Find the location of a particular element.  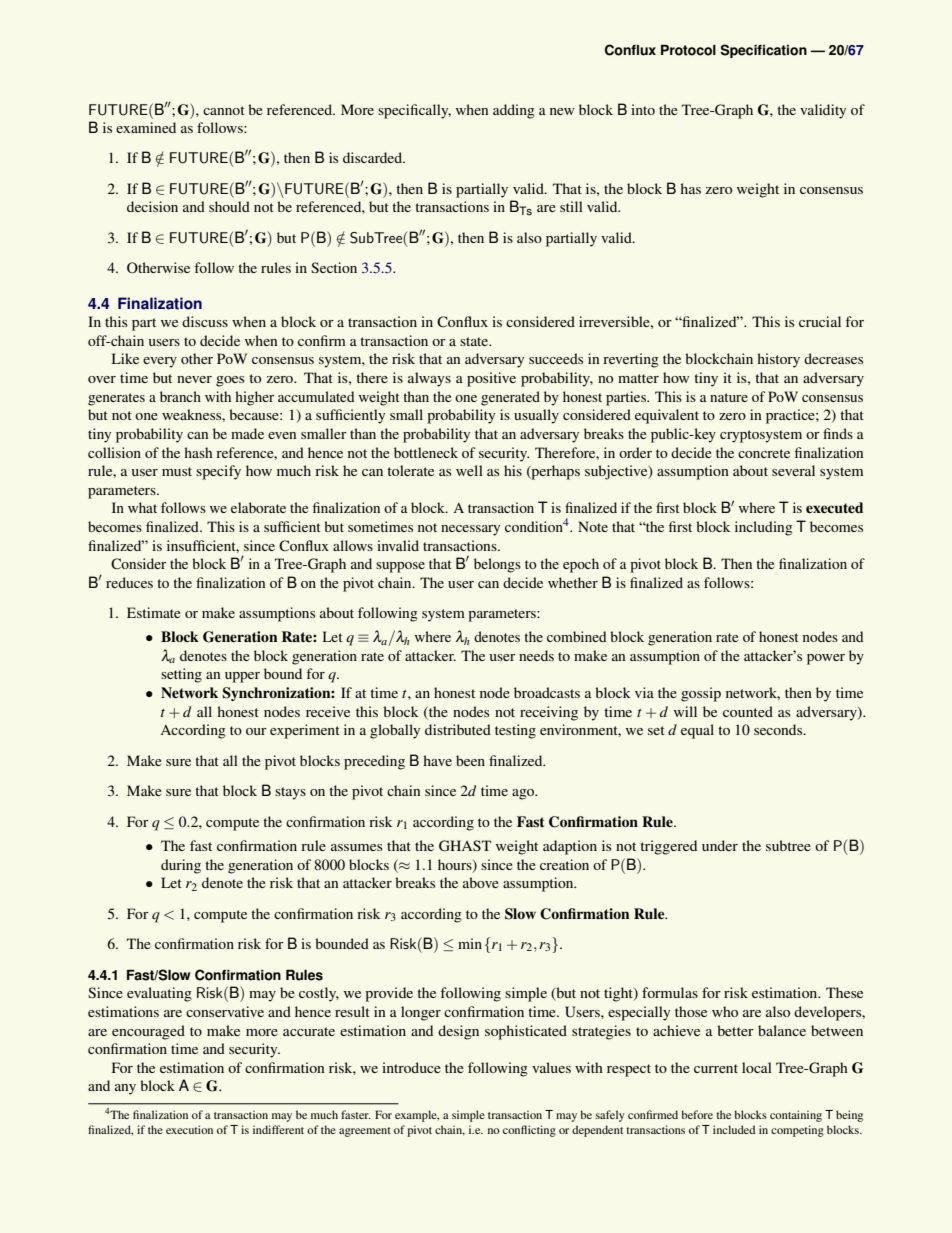

during is located at coordinates (181, 866).
